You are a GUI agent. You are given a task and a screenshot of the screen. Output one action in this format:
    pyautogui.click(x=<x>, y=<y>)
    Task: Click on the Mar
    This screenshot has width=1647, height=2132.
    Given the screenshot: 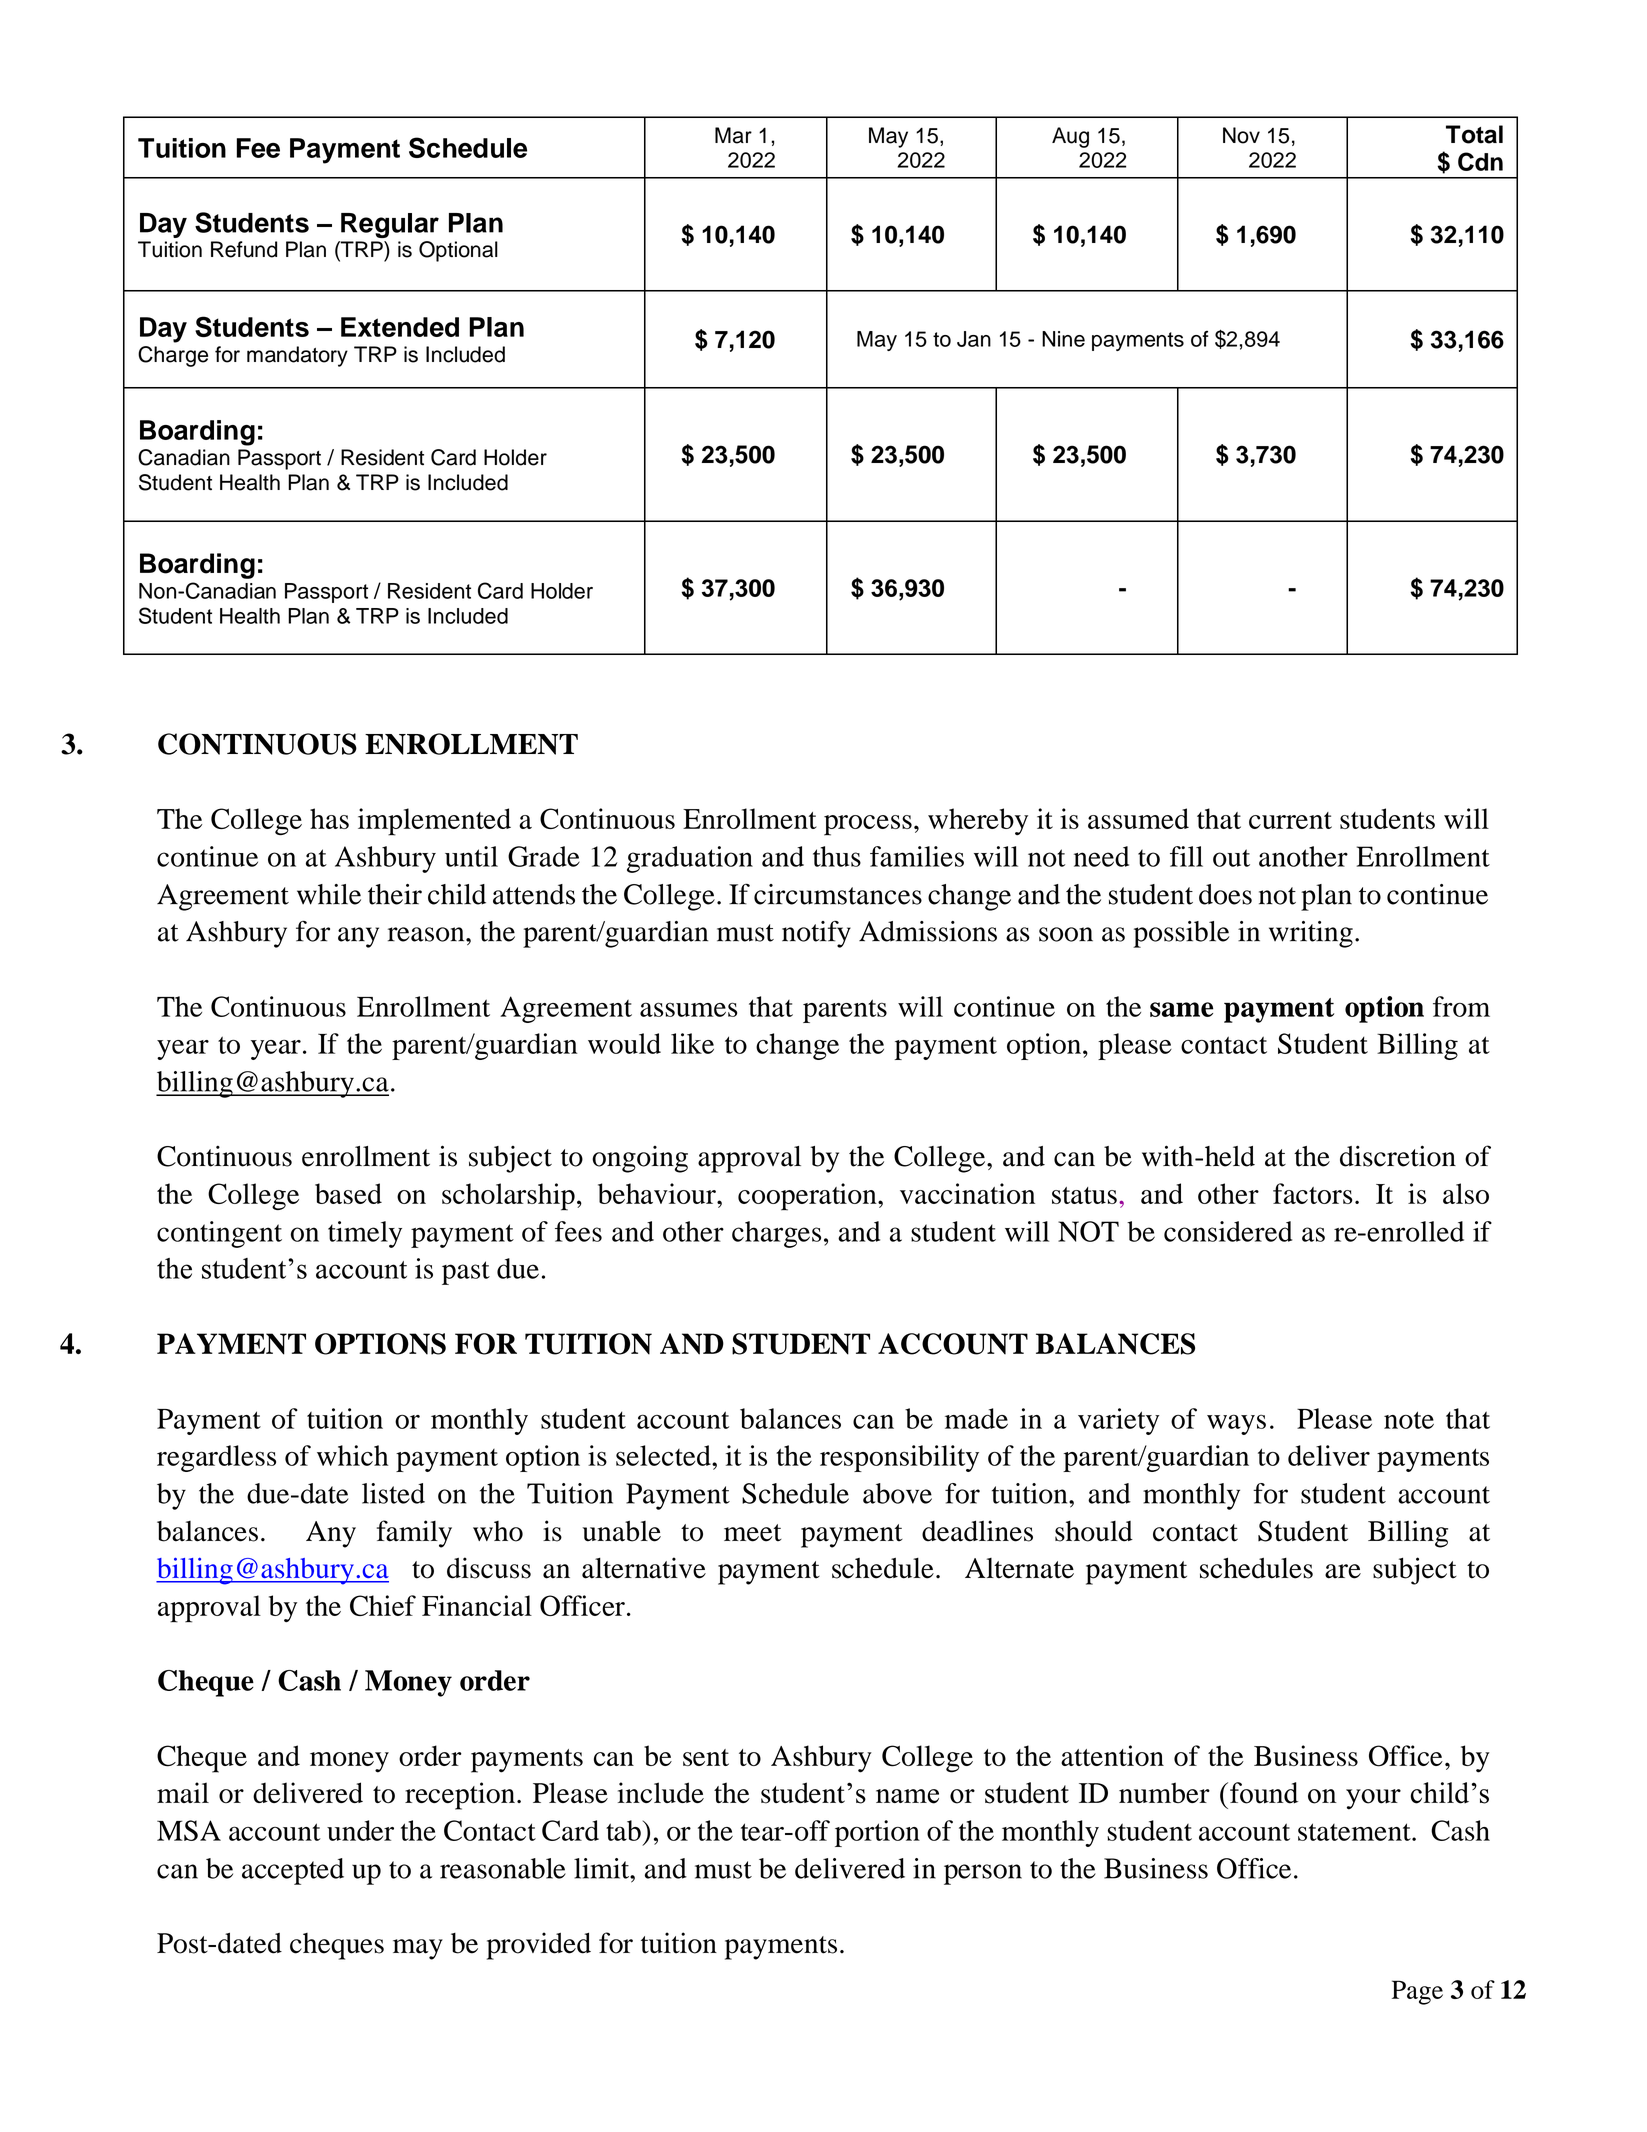 What is the action you would take?
    pyautogui.click(x=733, y=135)
